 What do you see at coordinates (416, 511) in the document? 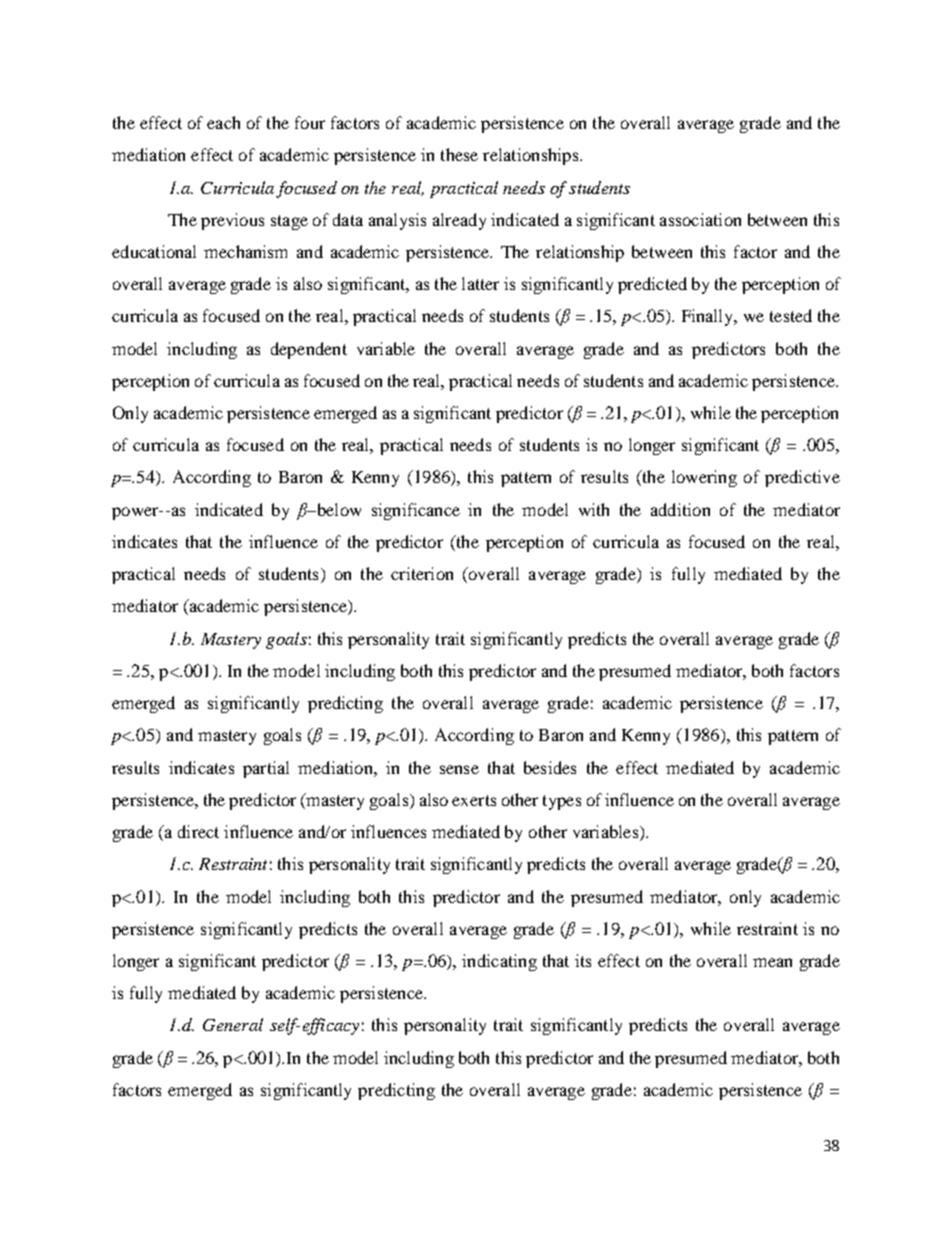
I see `significance` at bounding box center [416, 511].
